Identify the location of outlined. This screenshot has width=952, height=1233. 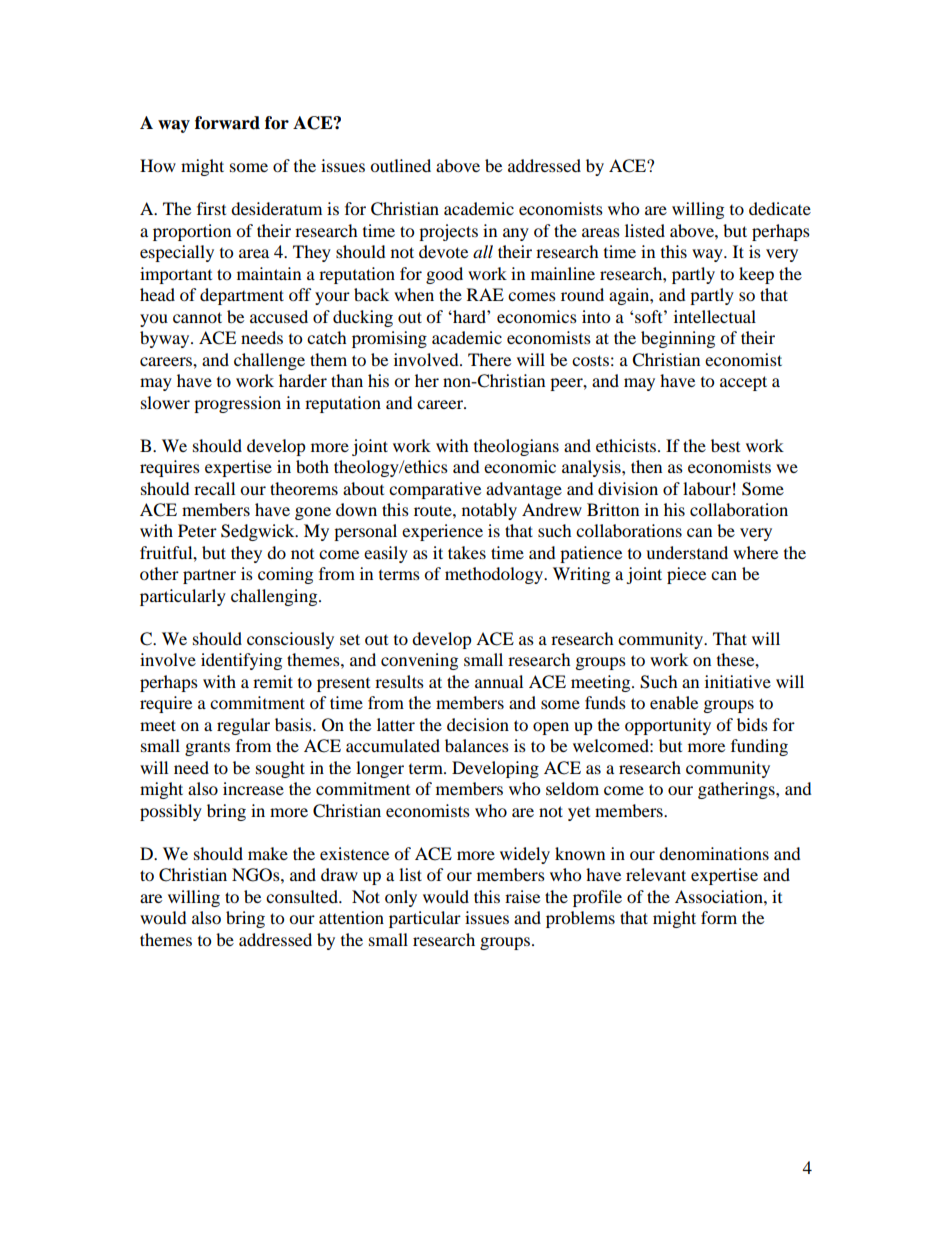
(400, 165).
